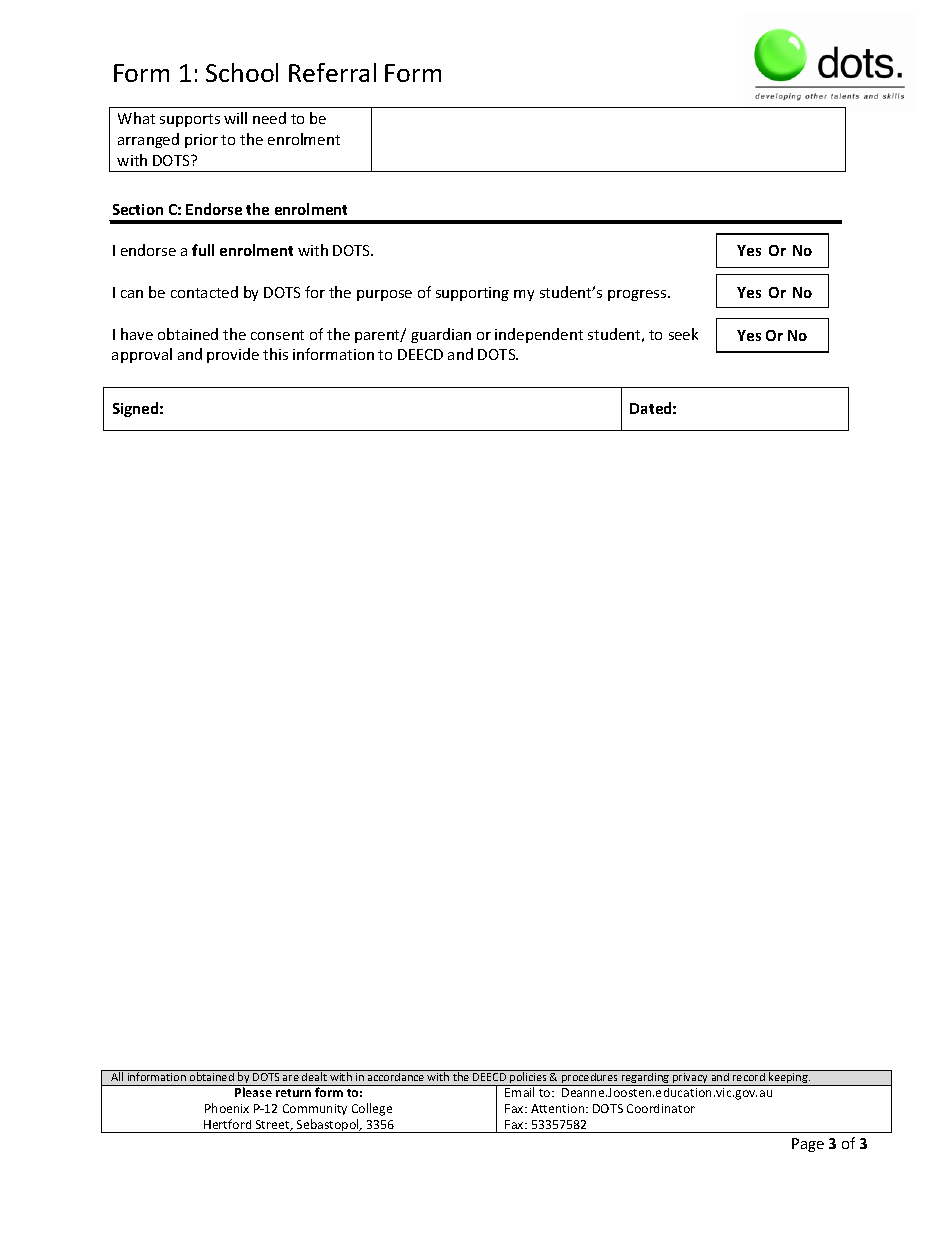 The height and width of the image is (1233, 952). What do you see at coordinates (233, 355) in the image?
I see `provide` at bounding box center [233, 355].
